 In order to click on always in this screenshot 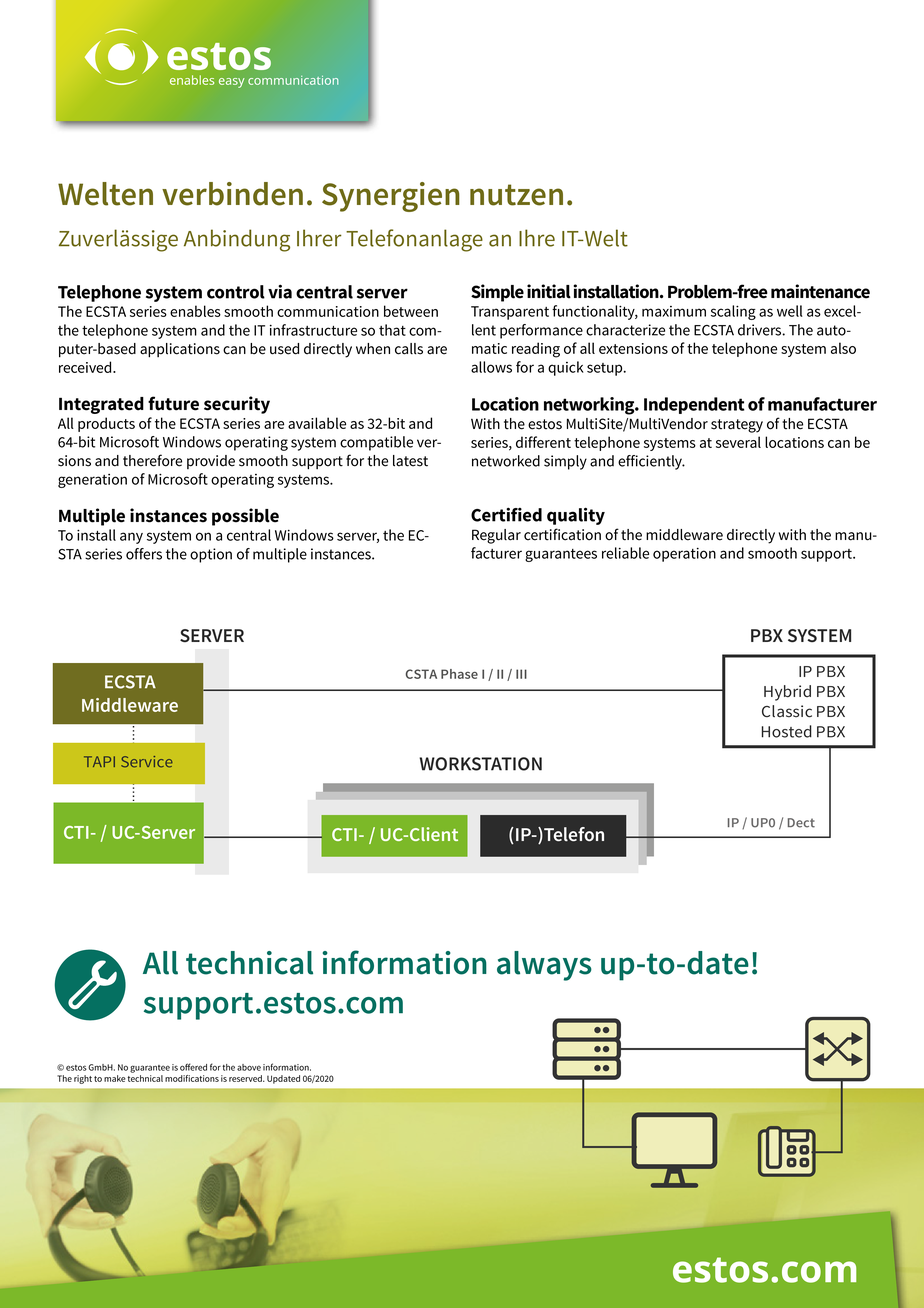, I will do `click(544, 966)`.
